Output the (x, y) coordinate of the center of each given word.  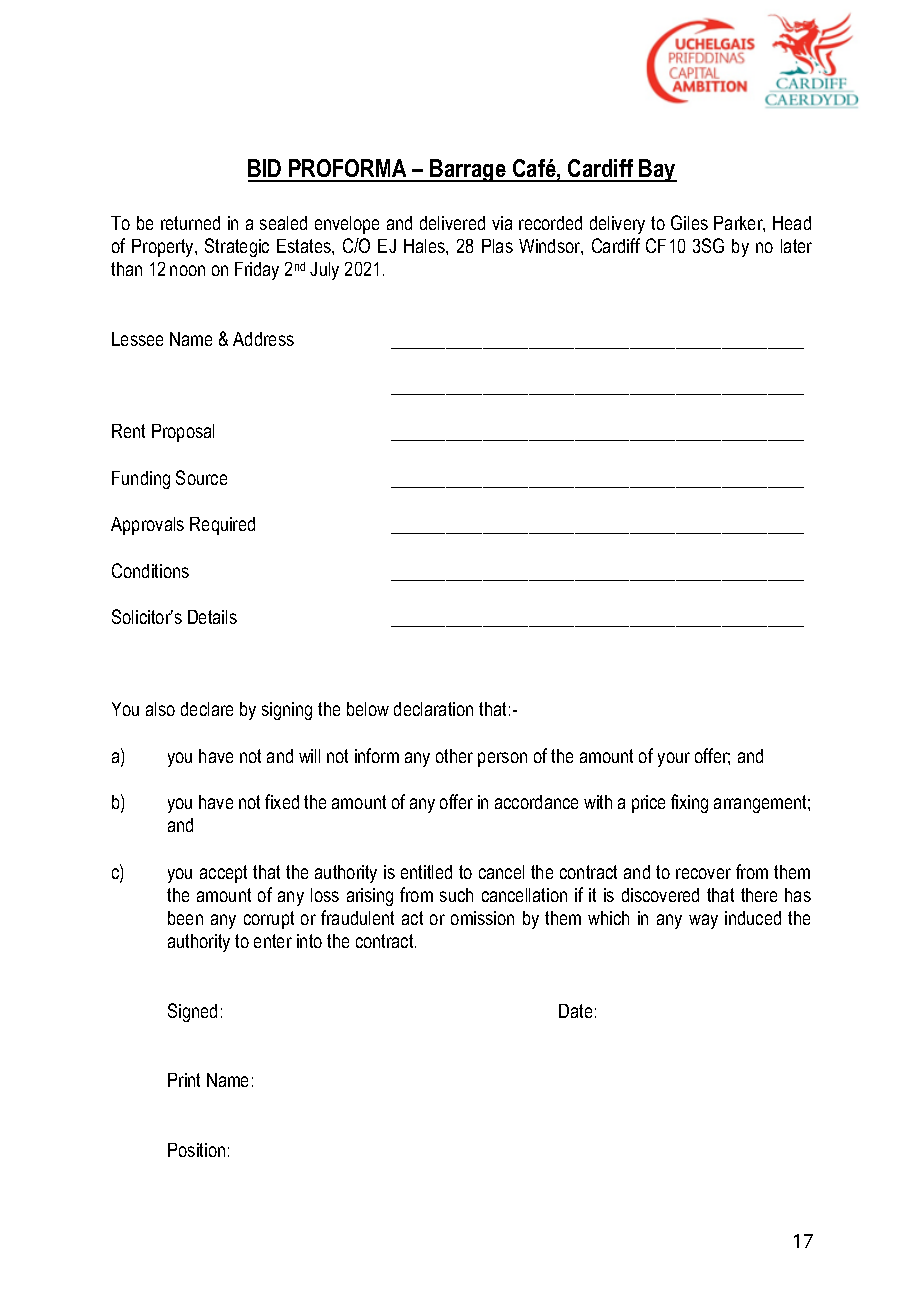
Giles (689, 222)
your (674, 759)
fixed (282, 801)
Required (222, 526)
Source (201, 477)
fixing (689, 803)
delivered (452, 223)
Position (196, 1150)
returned (190, 223)
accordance (536, 802)
